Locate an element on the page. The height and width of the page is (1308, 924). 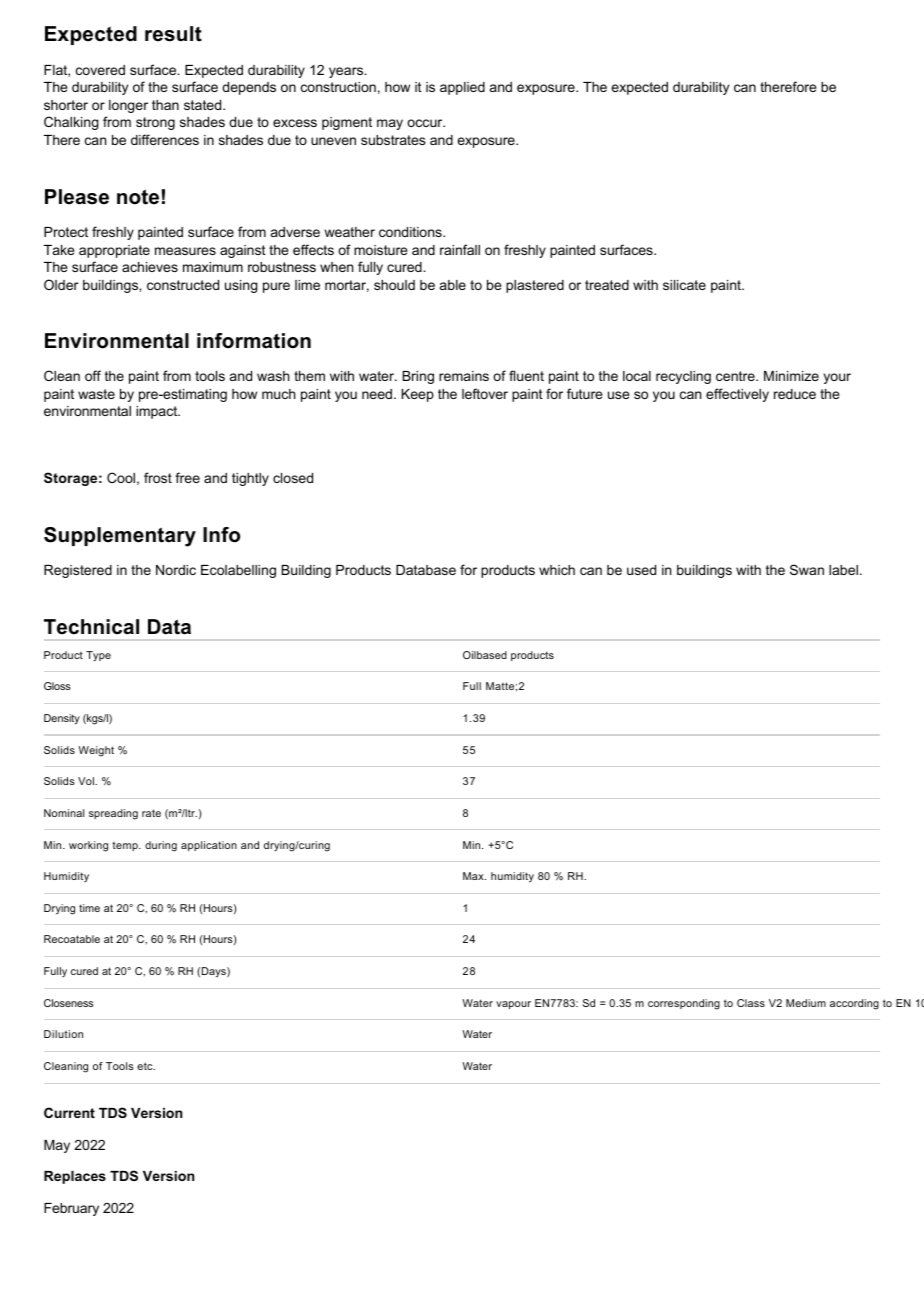
Class is located at coordinates (751, 1003).
